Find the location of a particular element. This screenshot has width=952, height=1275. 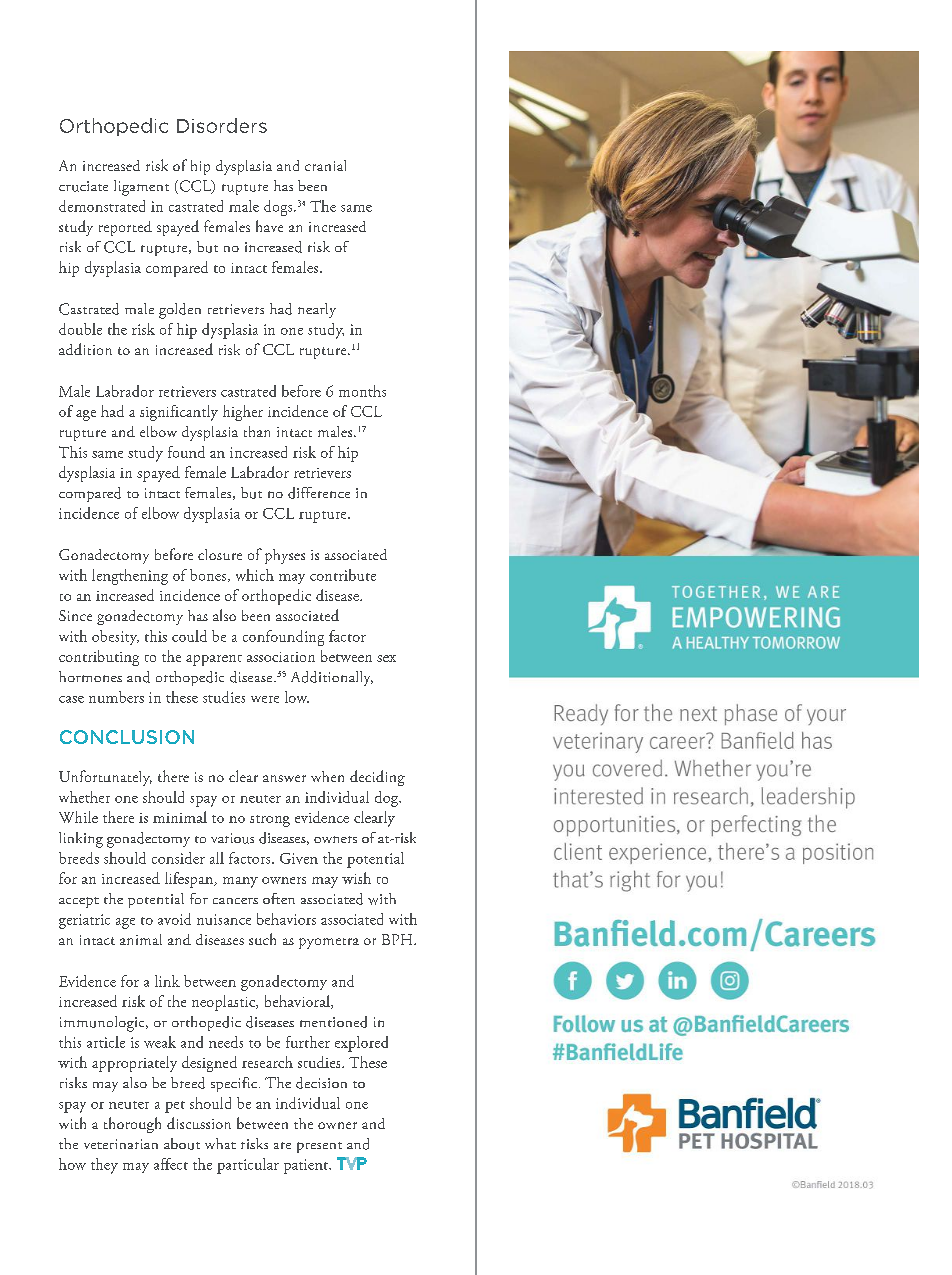

what is located at coordinates (220, 1143).
